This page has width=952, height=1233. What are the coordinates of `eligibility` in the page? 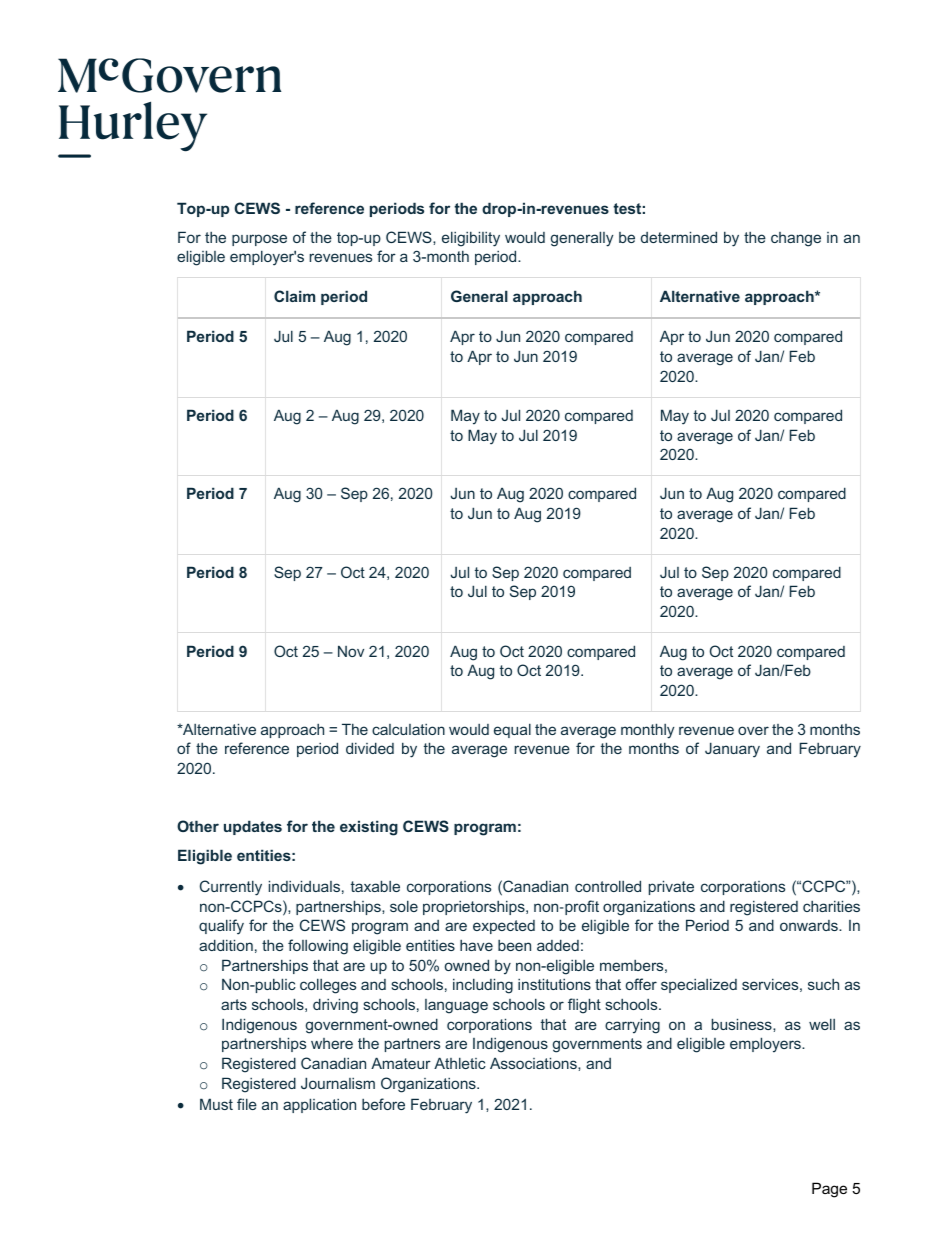 It's located at (471, 239).
